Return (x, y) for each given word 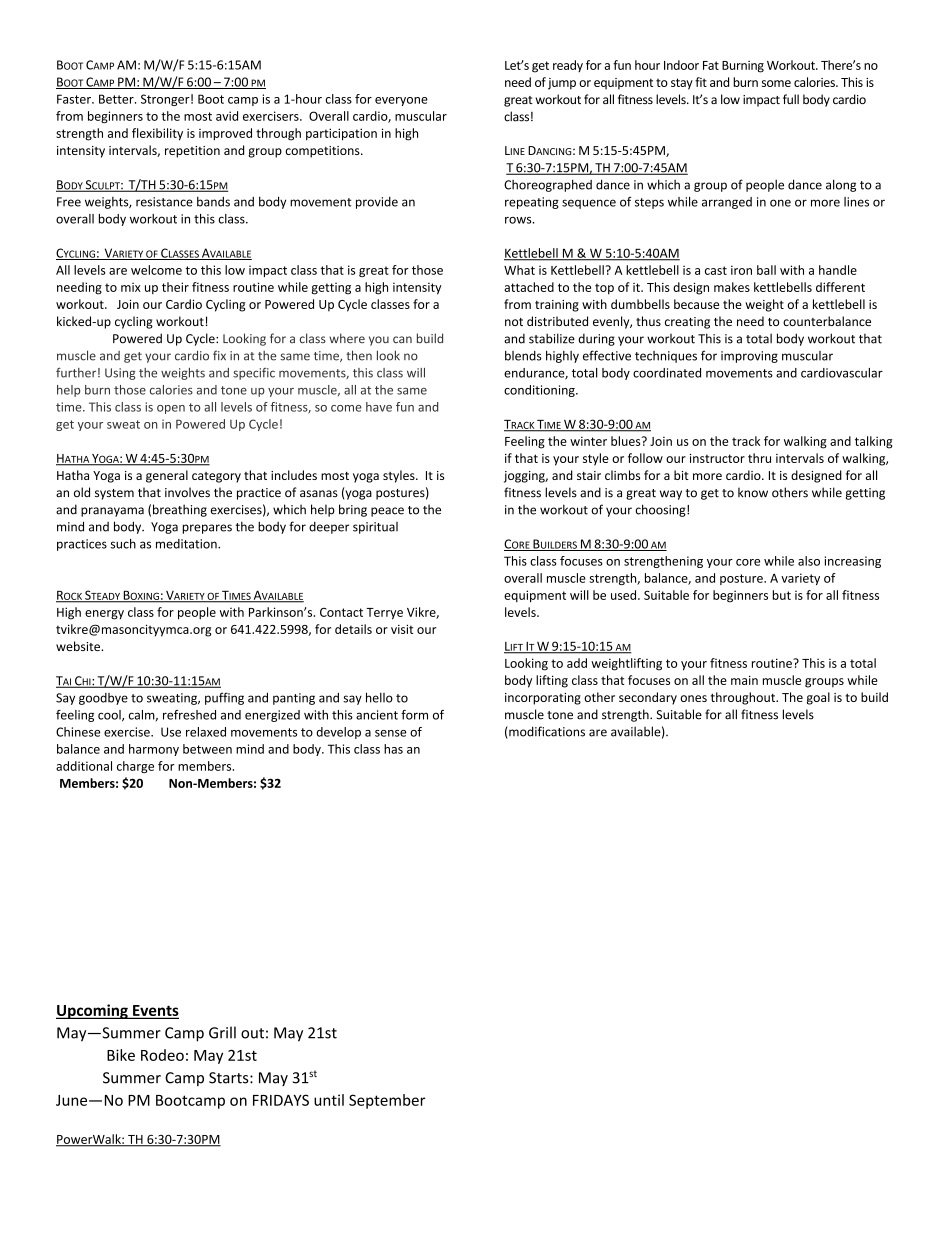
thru (759, 458)
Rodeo (162, 1055)
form (414, 715)
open (171, 409)
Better (117, 99)
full (791, 99)
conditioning (540, 391)
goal (818, 698)
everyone (401, 101)
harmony (154, 750)
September (387, 1101)
